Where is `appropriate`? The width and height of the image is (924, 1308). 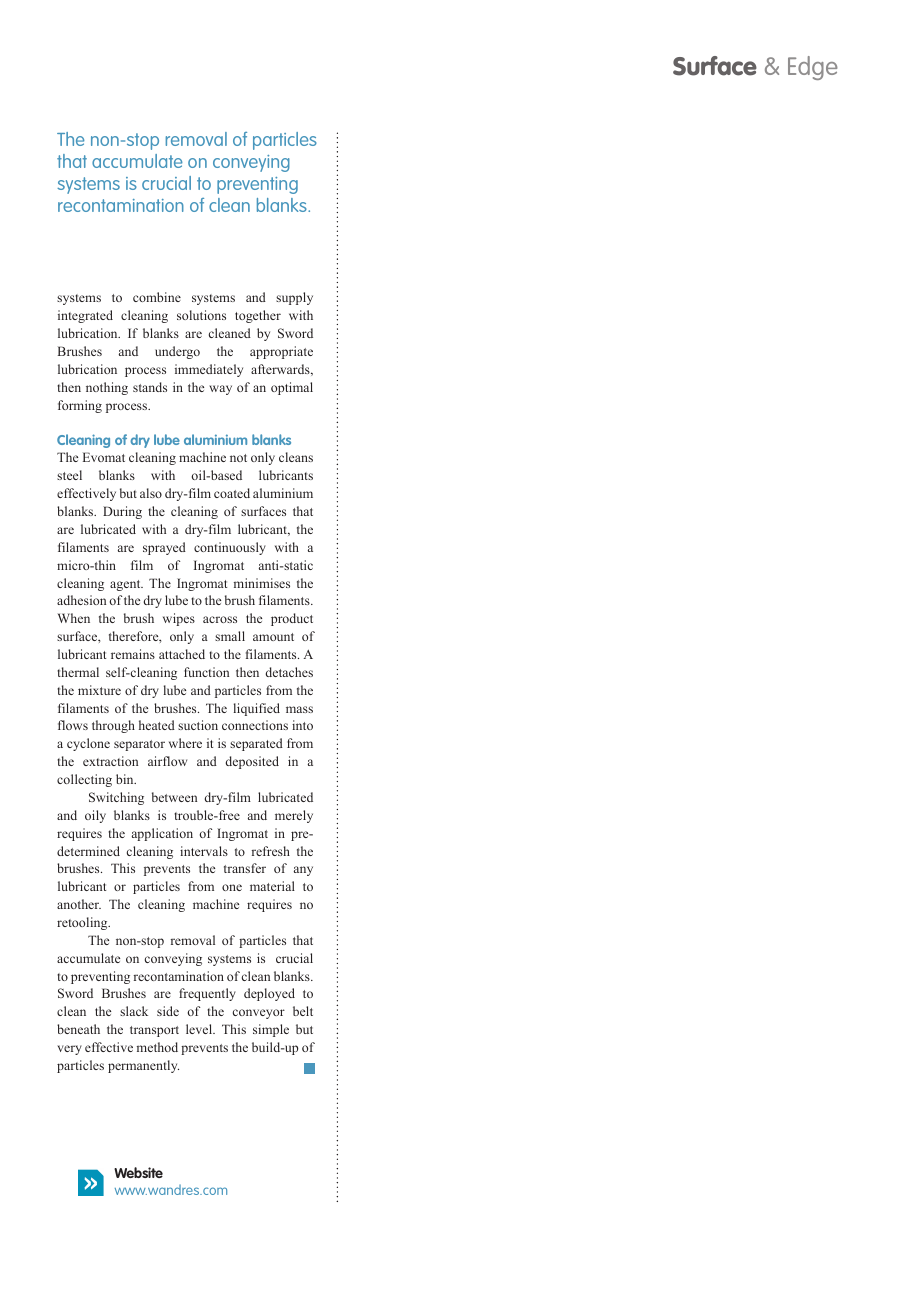
appropriate is located at coordinates (281, 352).
